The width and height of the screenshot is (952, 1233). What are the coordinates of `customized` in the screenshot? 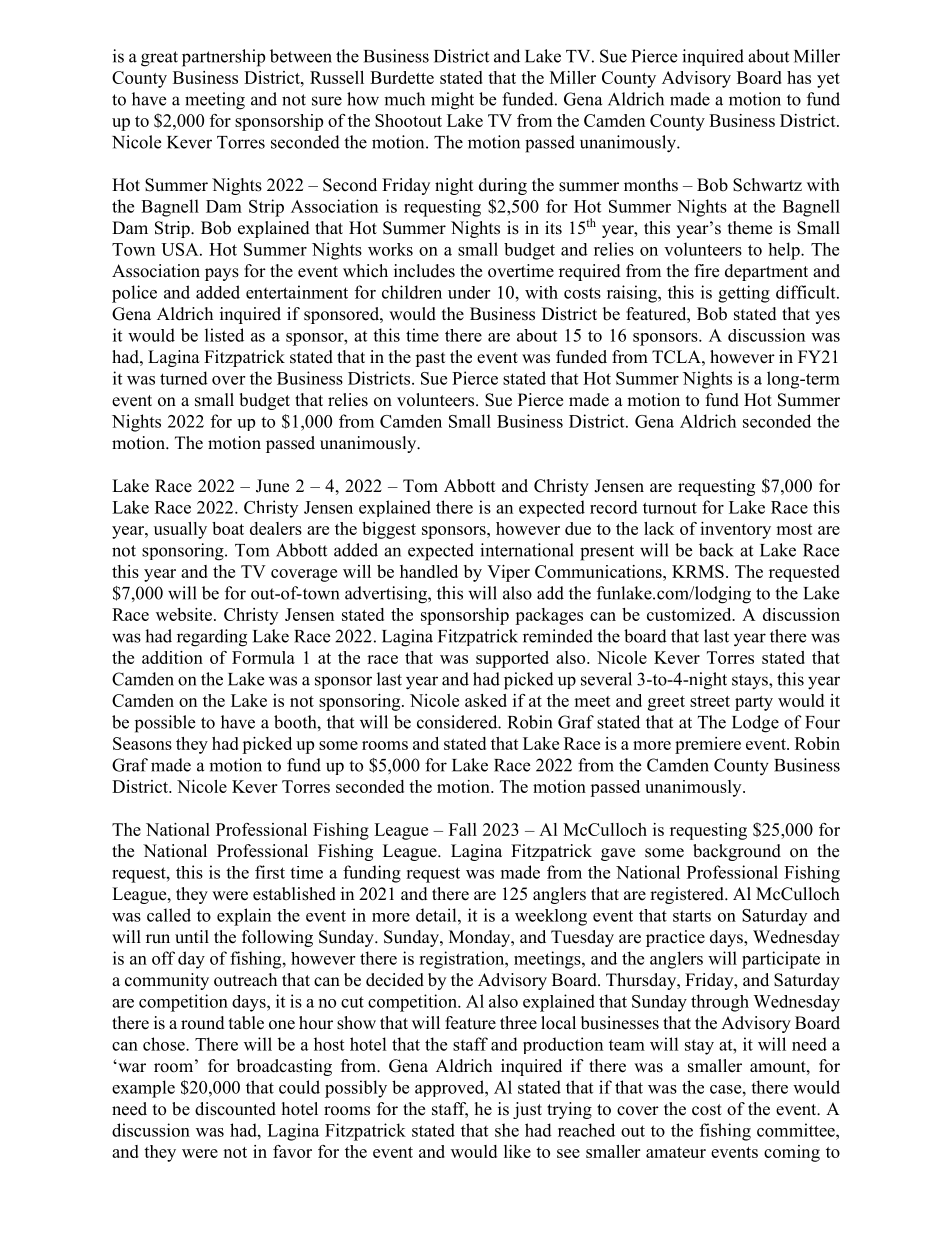 It's located at (690, 614).
